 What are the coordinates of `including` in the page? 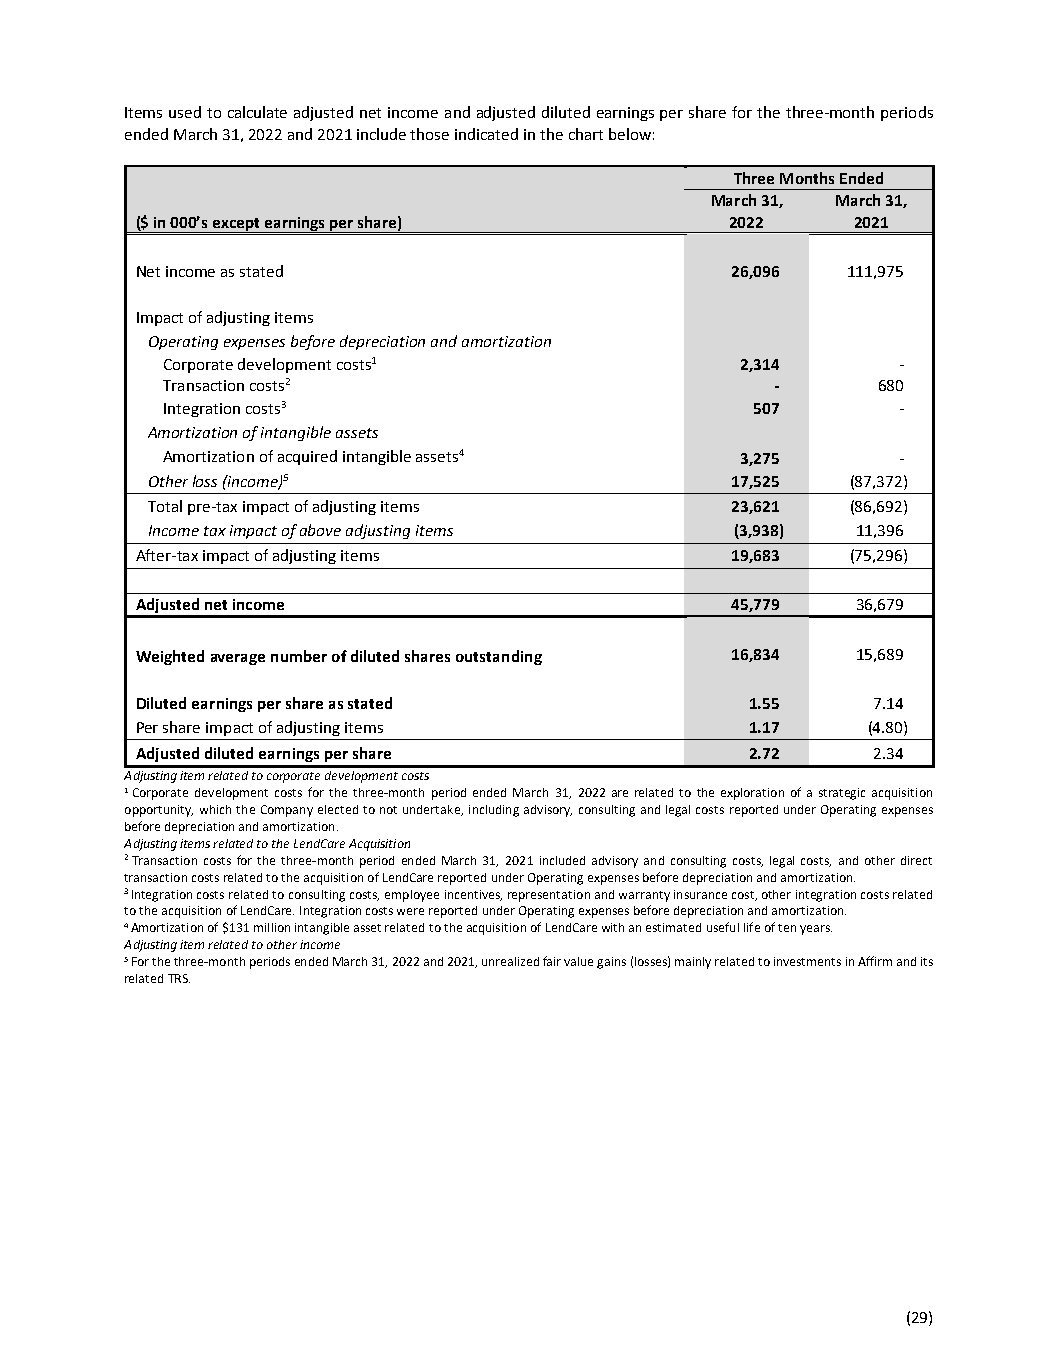 It's located at (494, 811).
